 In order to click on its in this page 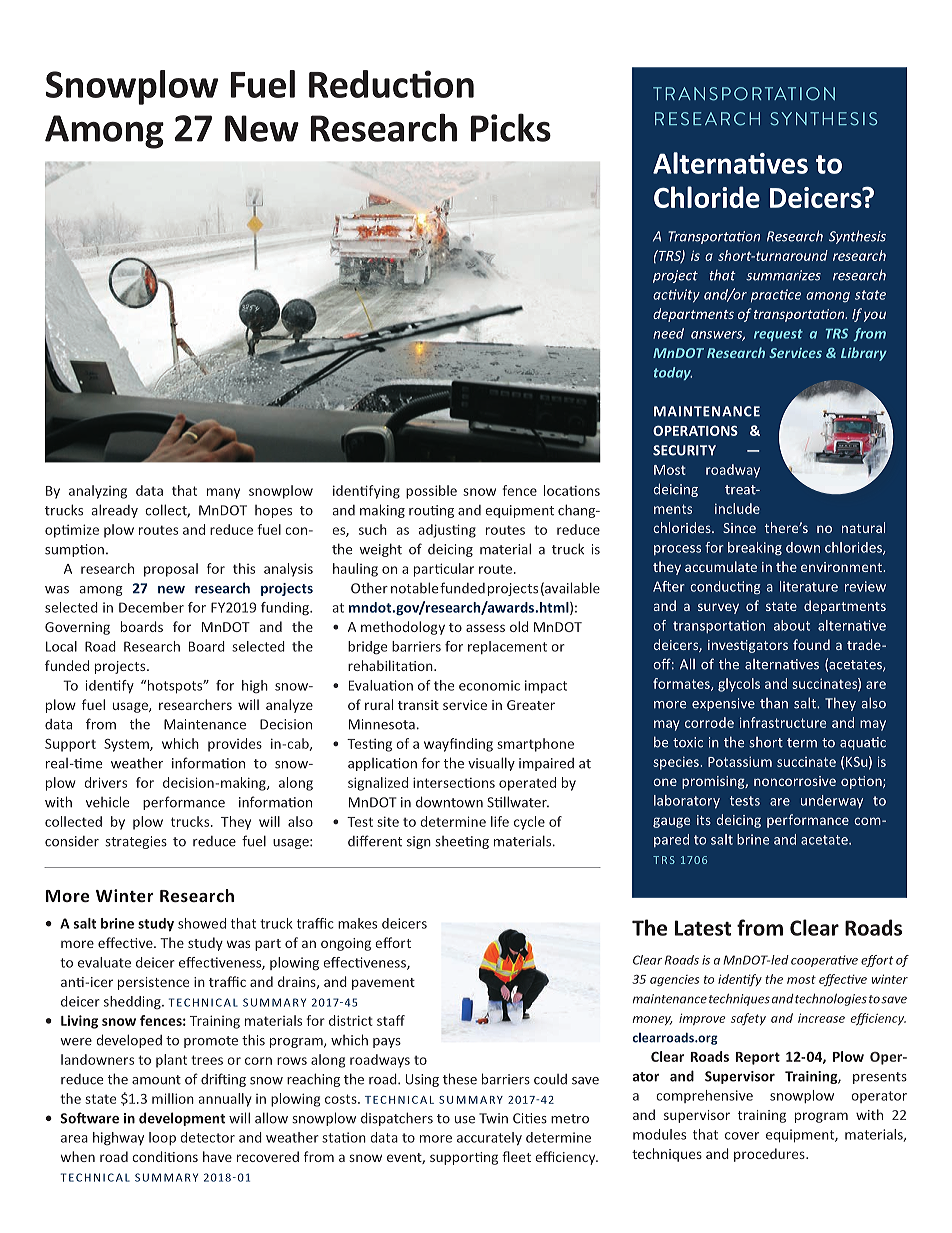, I will do `click(704, 820)`.
